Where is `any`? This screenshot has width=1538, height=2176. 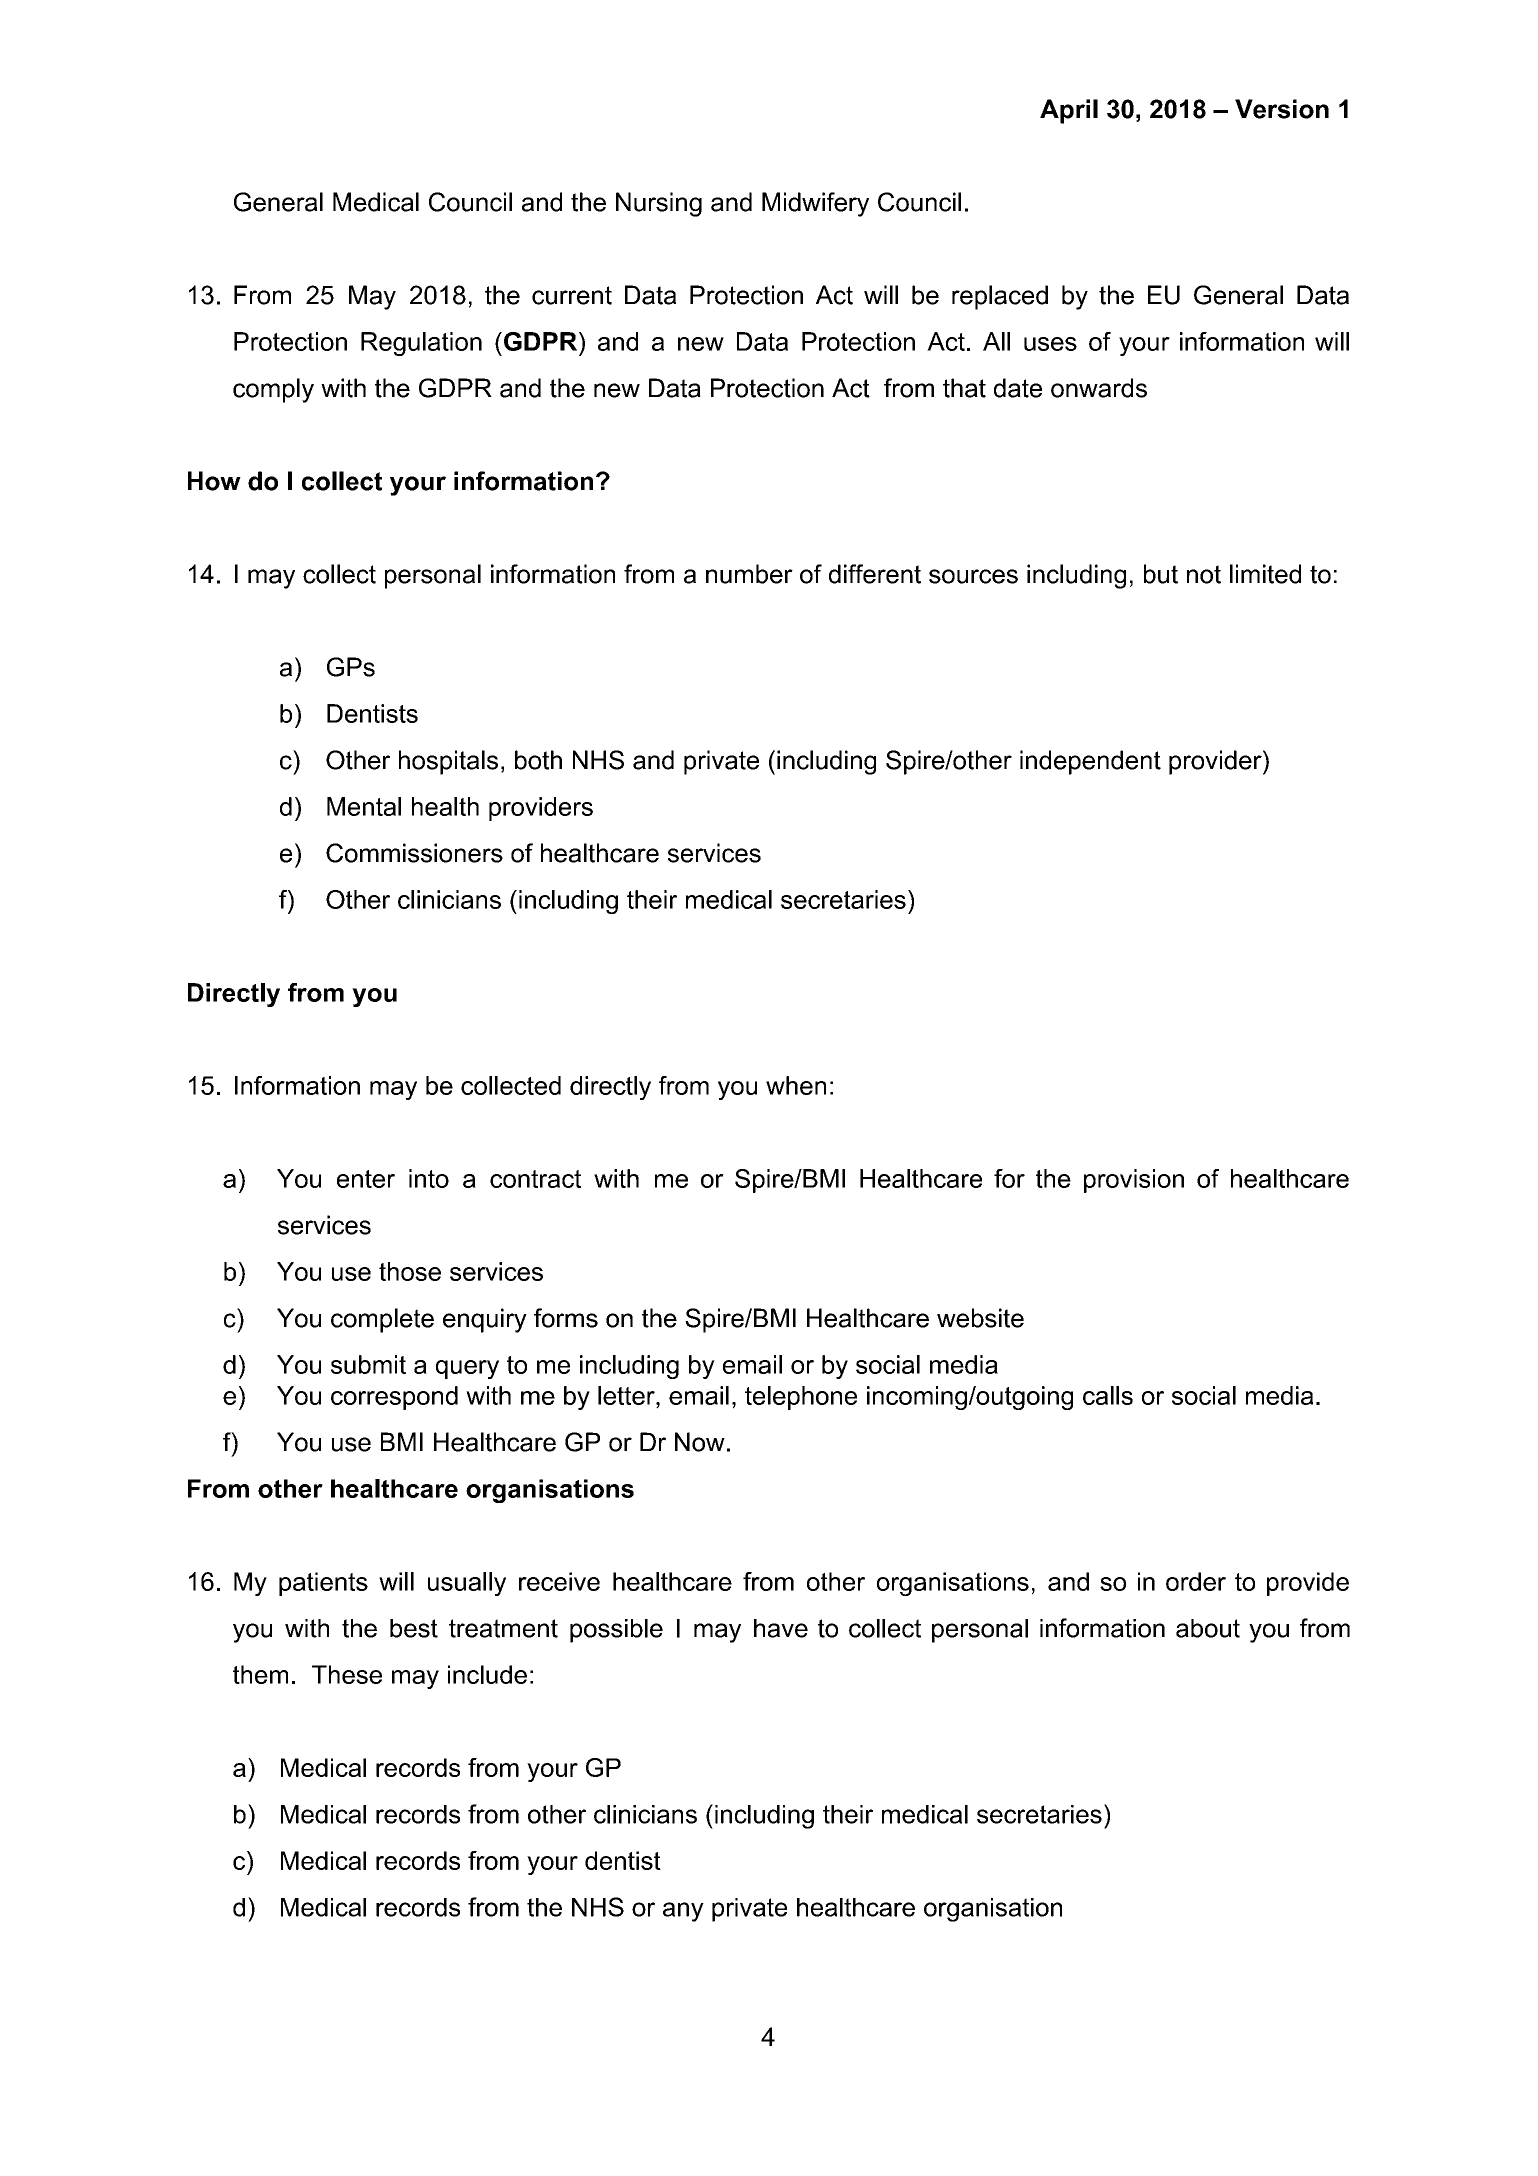 any is located at coordinates (683, 1912).
